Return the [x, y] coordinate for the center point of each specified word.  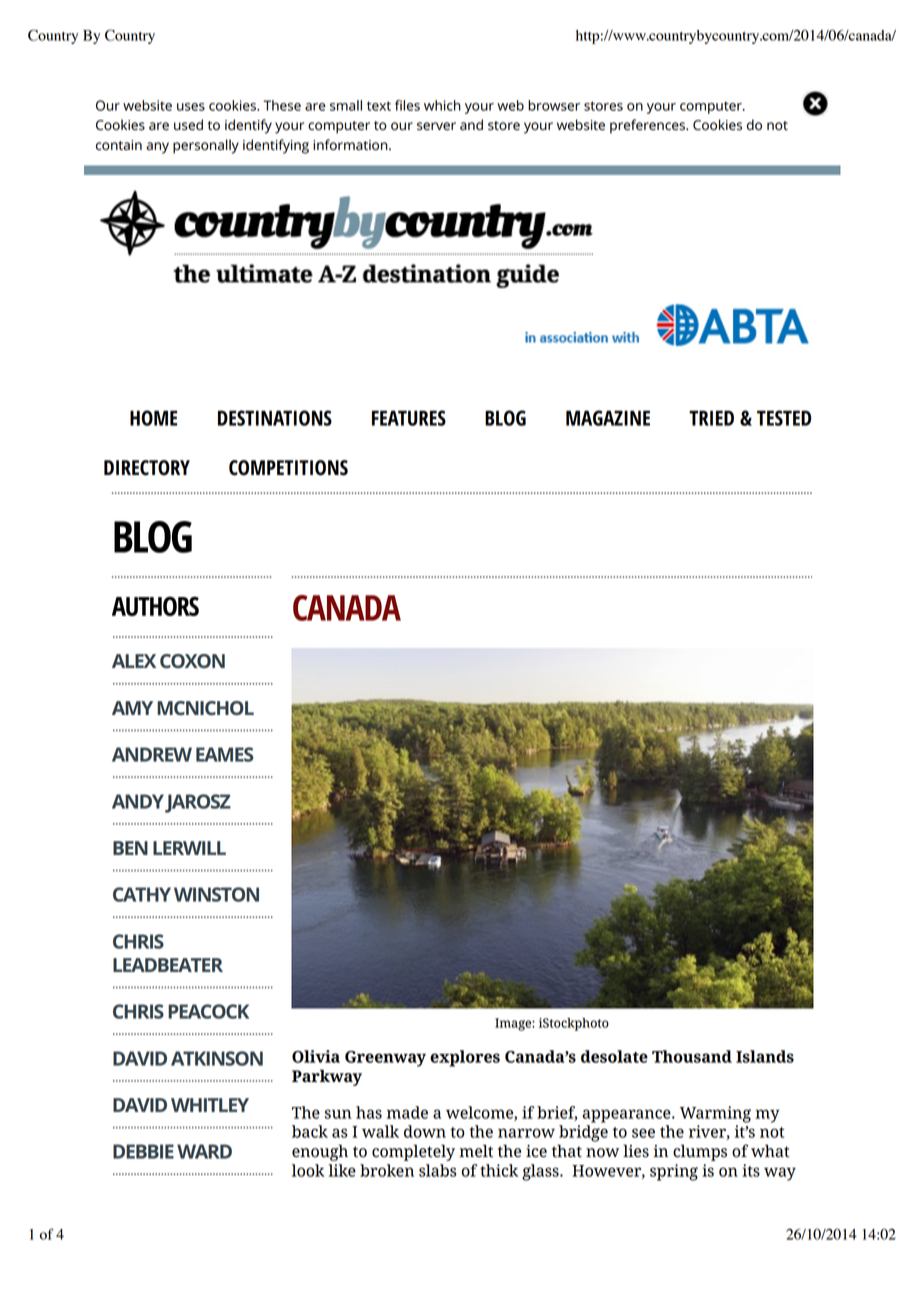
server [436, 126]
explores [465, 1058]
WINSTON [216, 894]
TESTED [784, 418]
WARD [204, 1151]
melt [476, 1151]
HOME [153, 418]
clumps [700, 1152]
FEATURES [409, 418]
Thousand [692, 1056]
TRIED [711, 418]
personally [206, 146]
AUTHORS [155, 606]
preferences [648, 126]
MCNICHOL [205, 708]
